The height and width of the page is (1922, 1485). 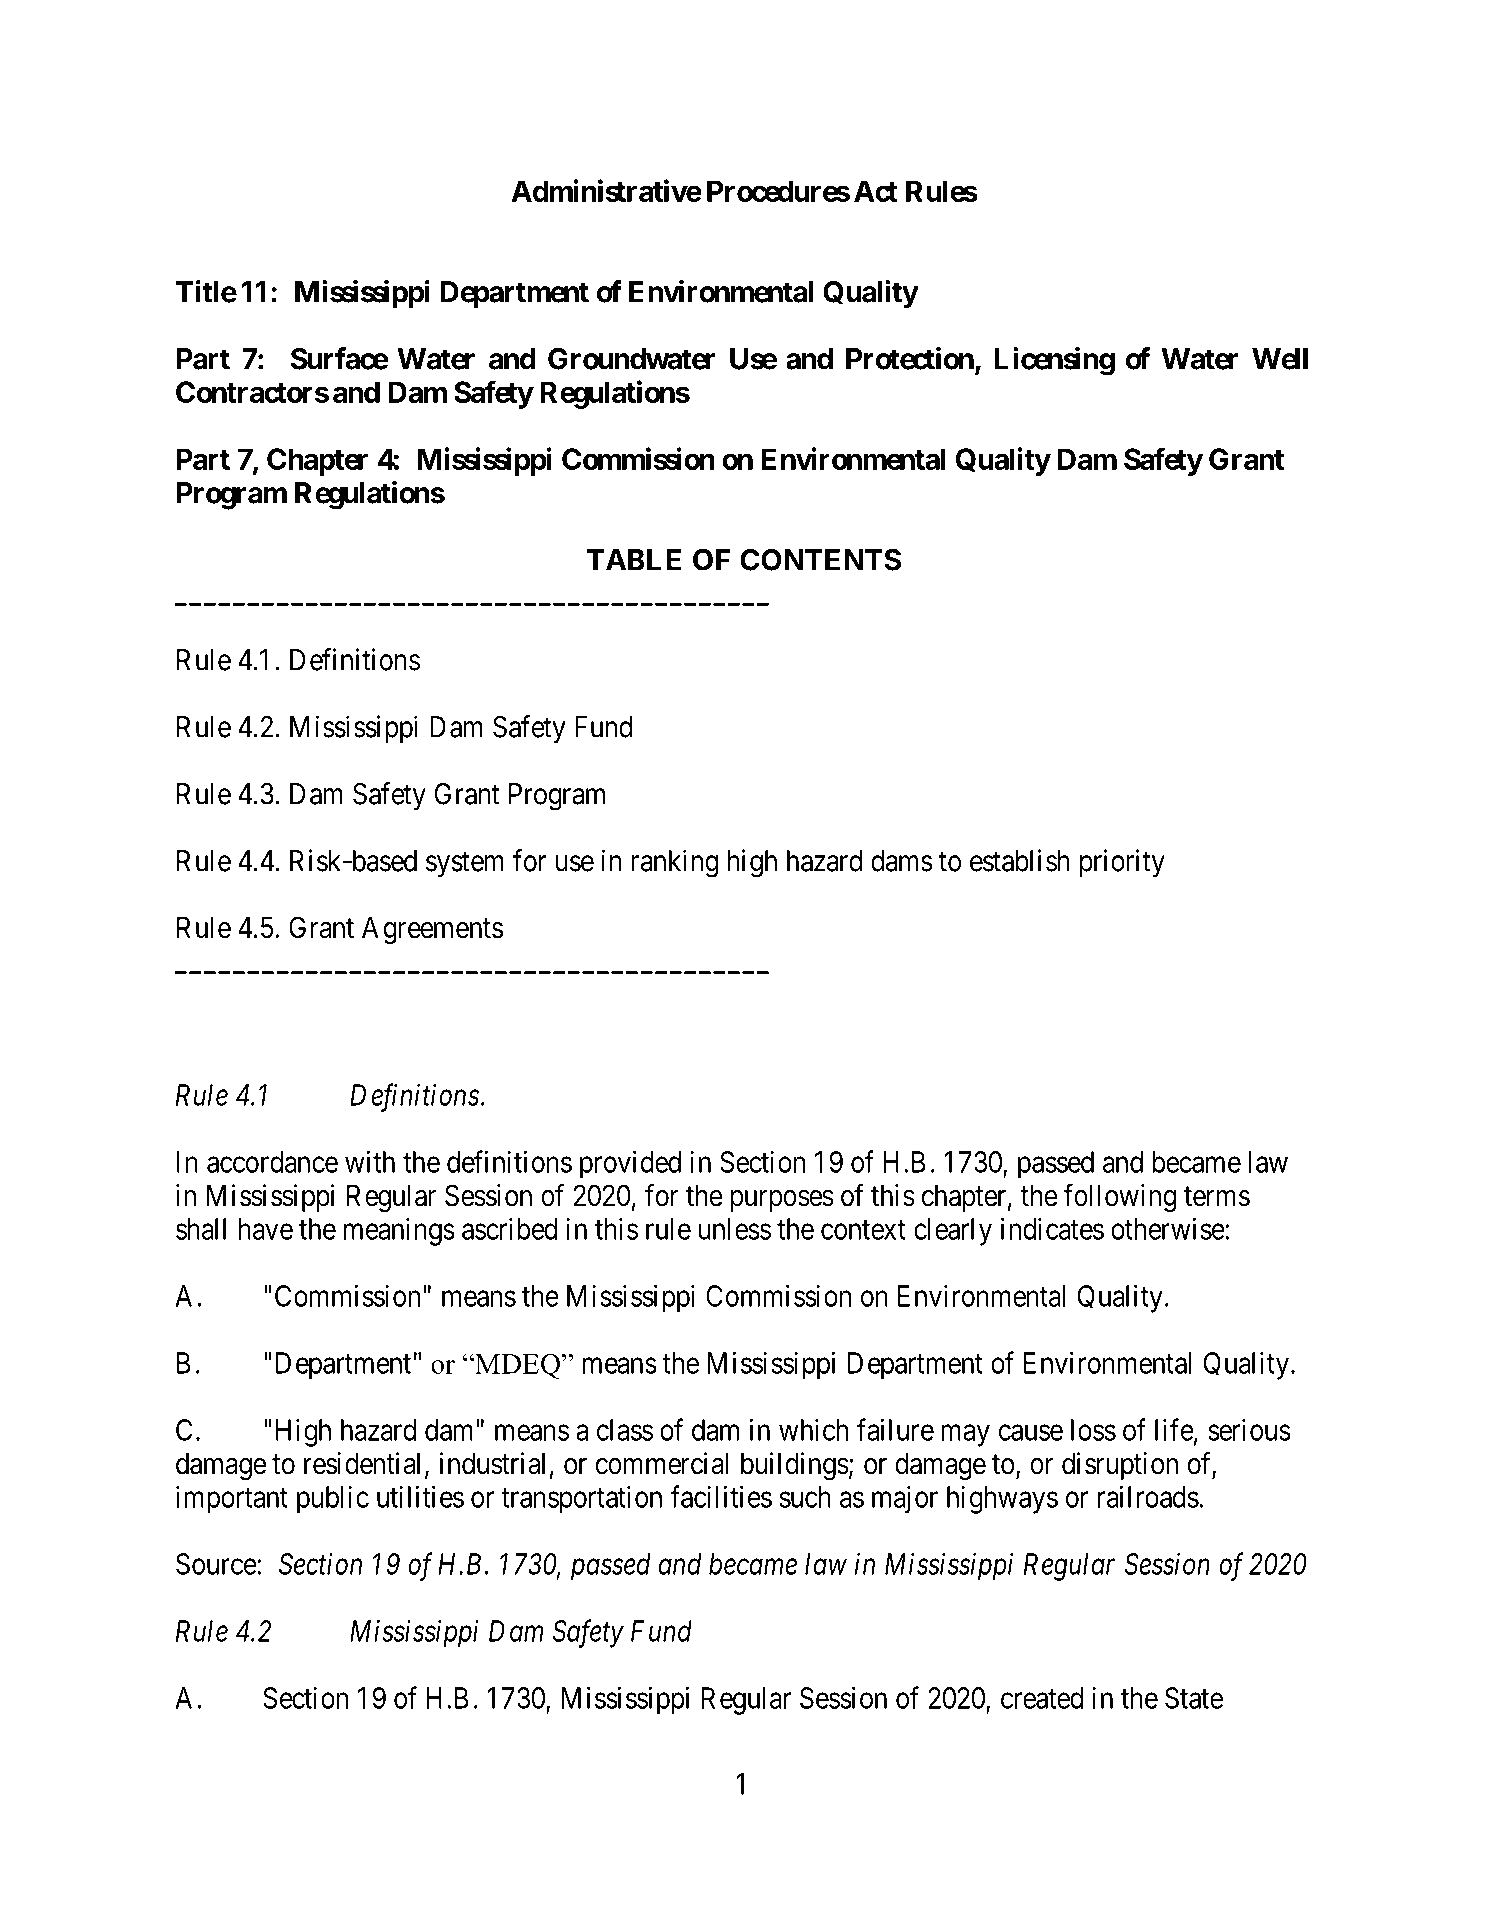 What do you see at coordinates (805, 1497) in the page?
I see `such` at bounding box center [805, 1497].
